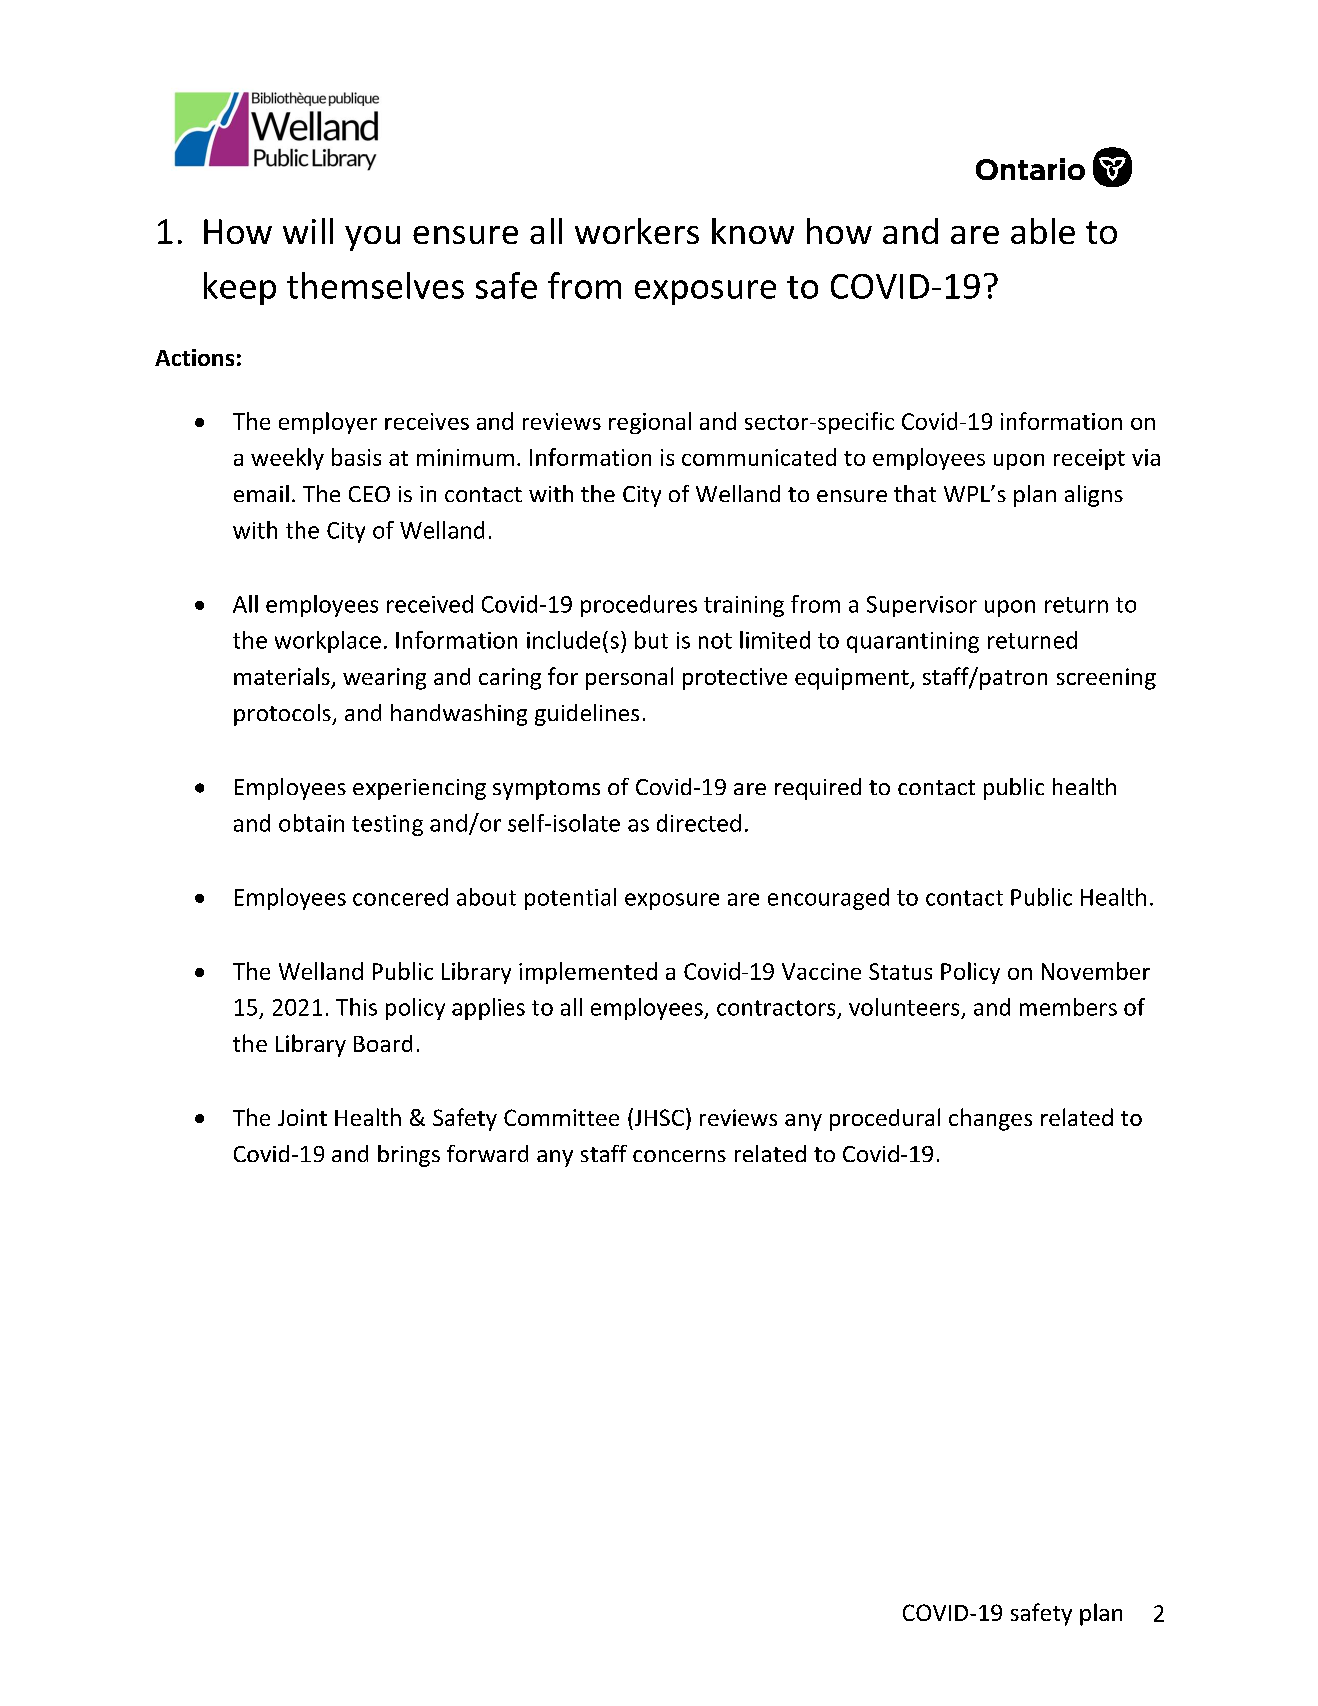 This document has width=1318, height=1706. Describe the element at coordinates (699, 823) in the document. I see `directed` at that location.
